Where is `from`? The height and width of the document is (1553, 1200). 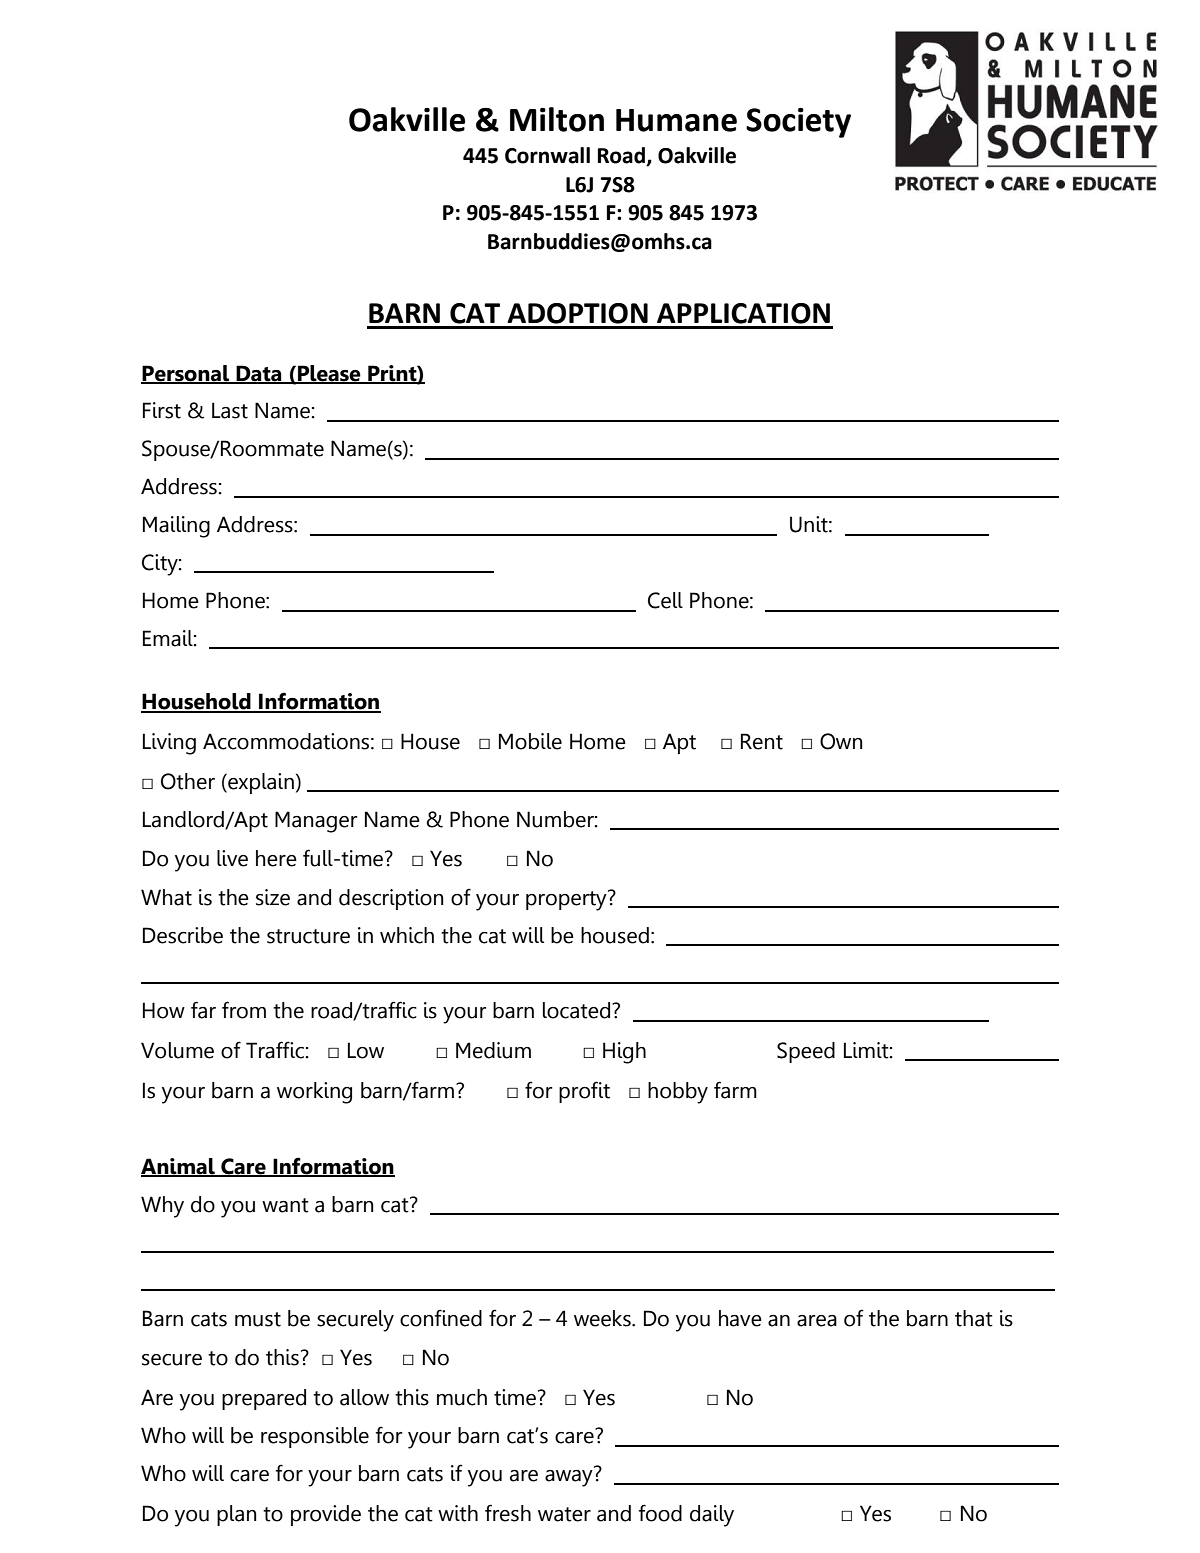 from is located at coordinates (244, 1010).
